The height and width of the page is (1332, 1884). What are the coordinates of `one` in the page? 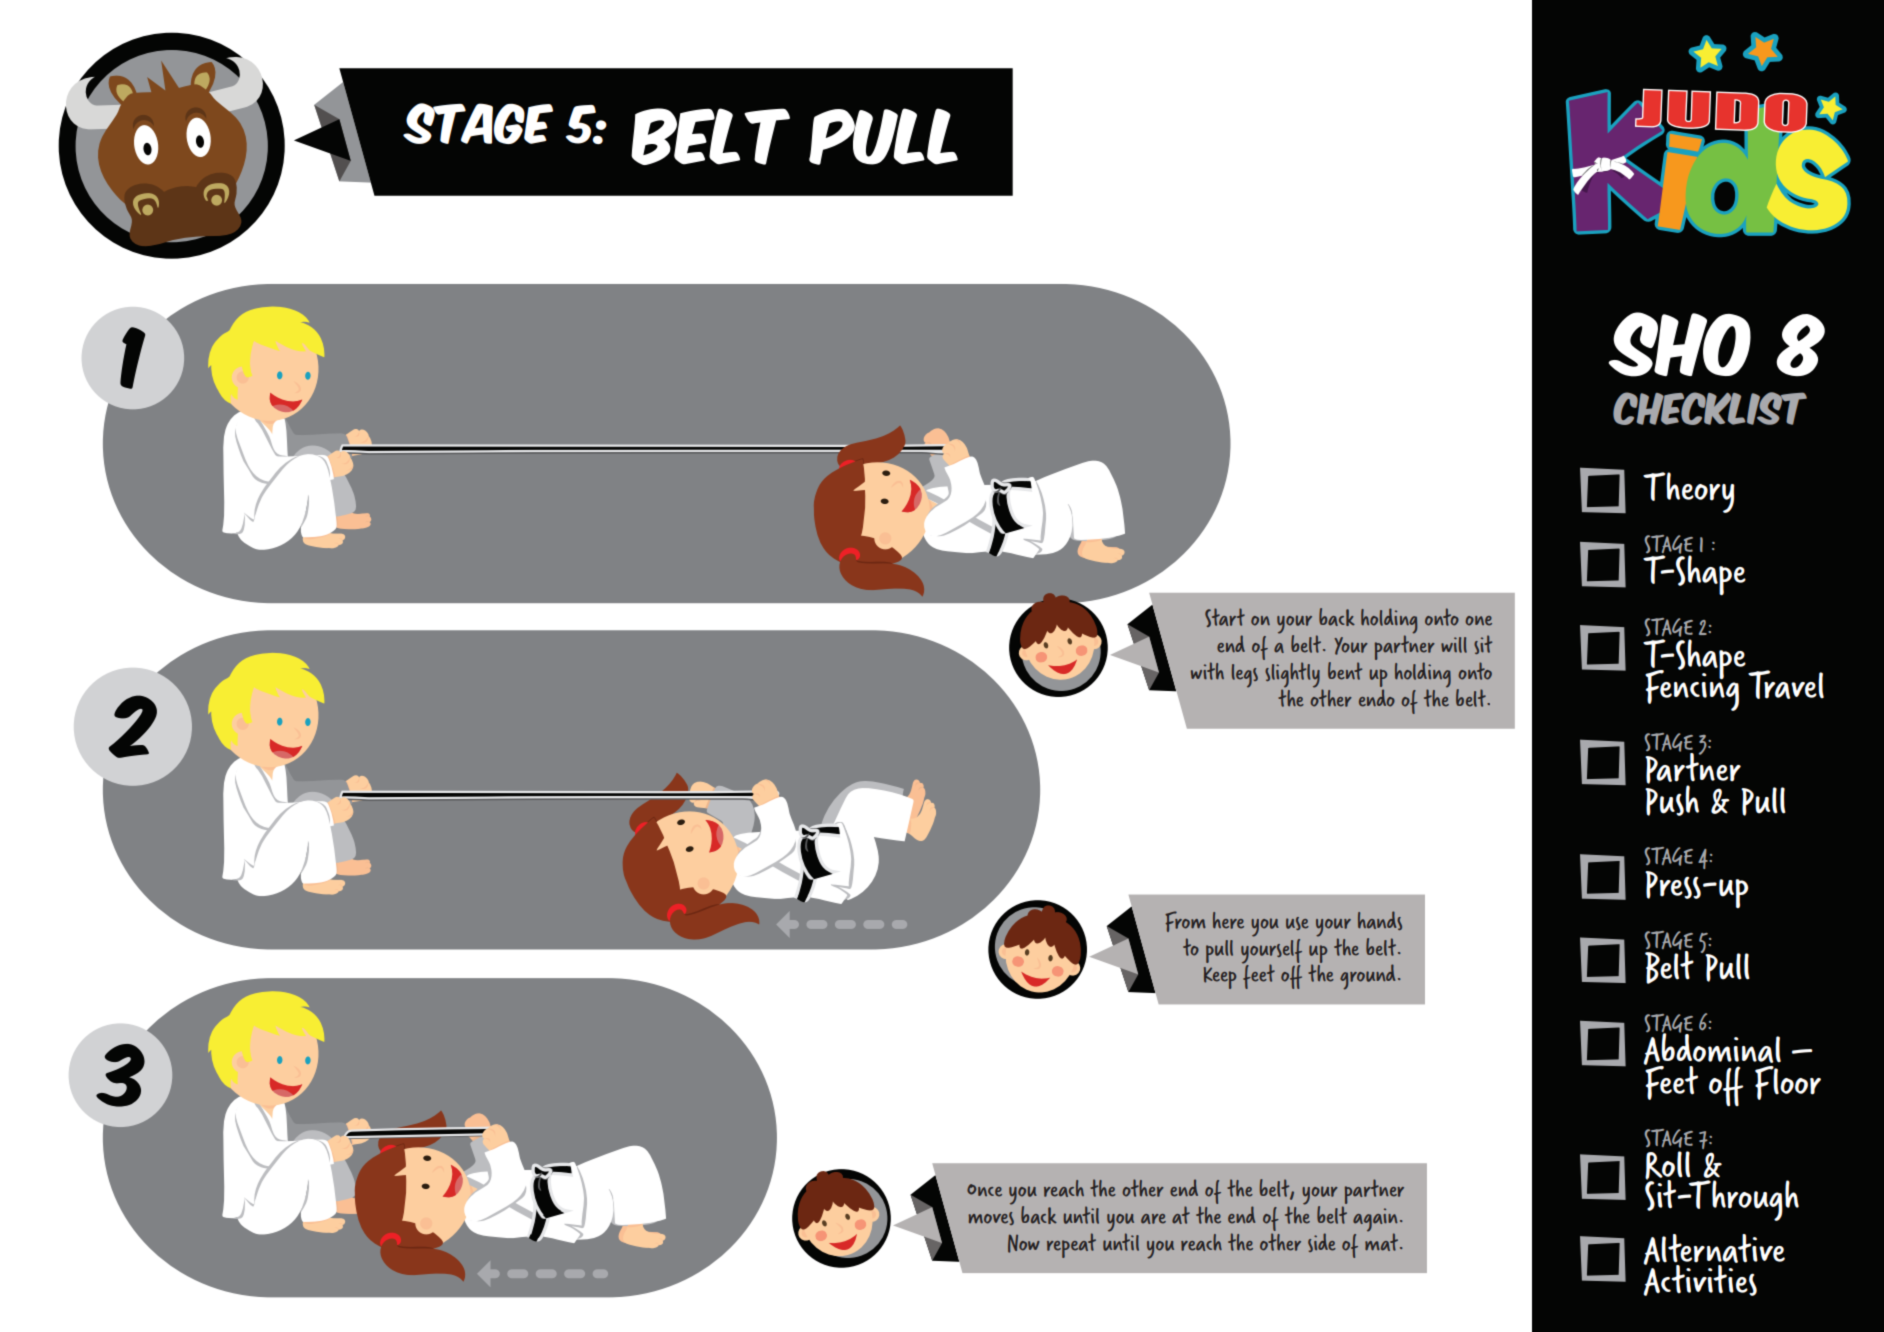 It's located at (1478, 621).
